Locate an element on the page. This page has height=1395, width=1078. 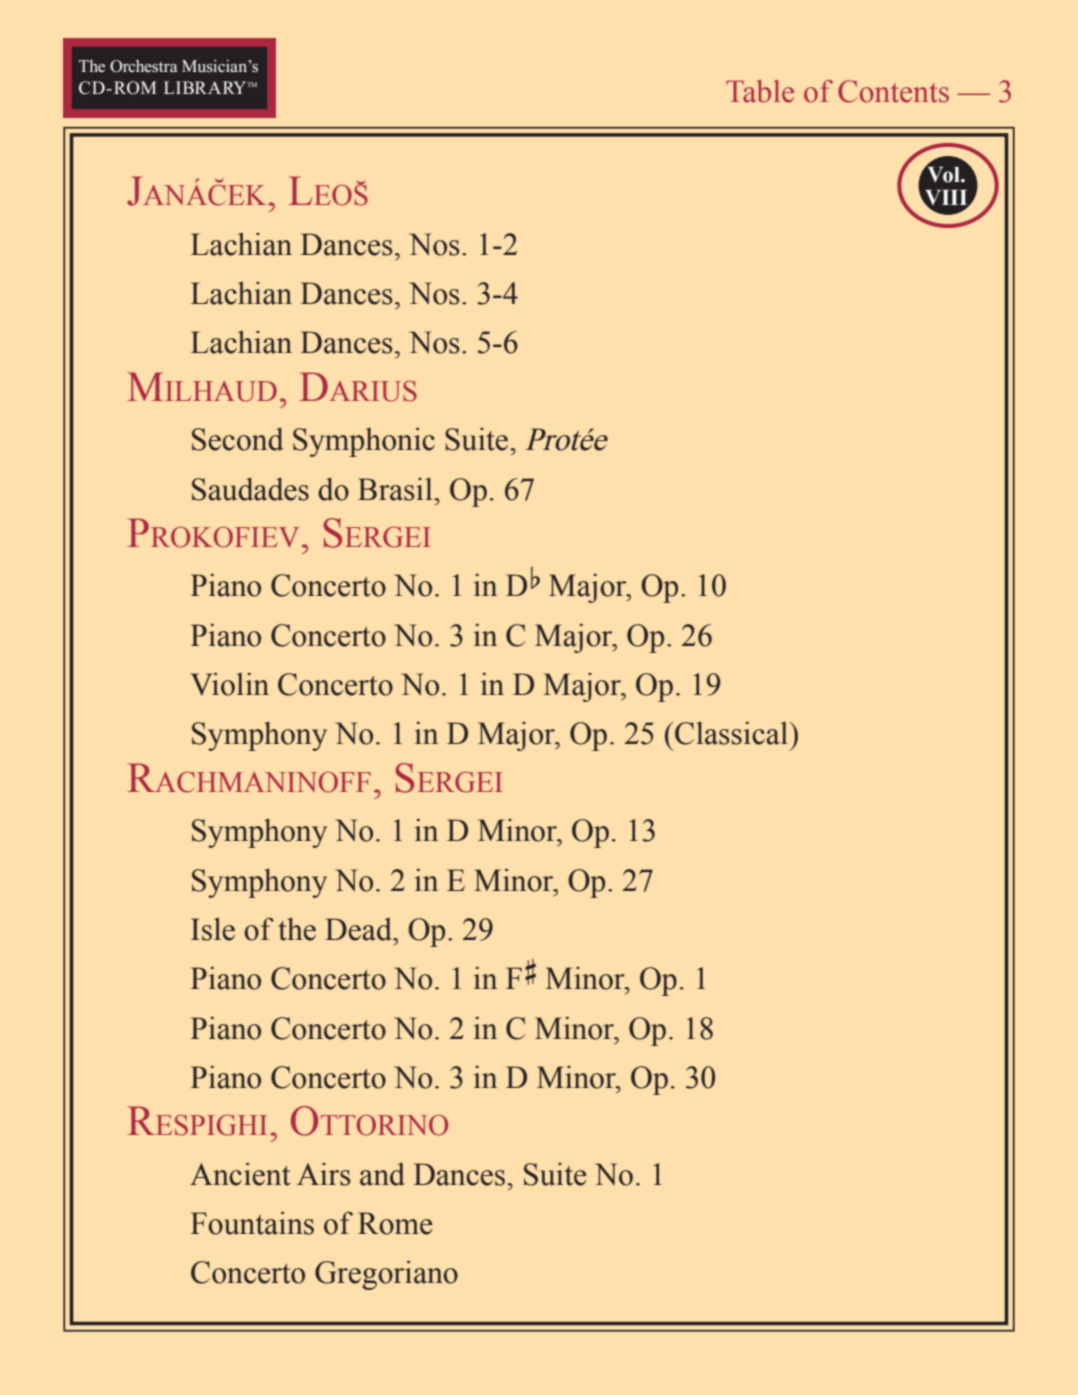
Second is located at coordinates (237, 439).
